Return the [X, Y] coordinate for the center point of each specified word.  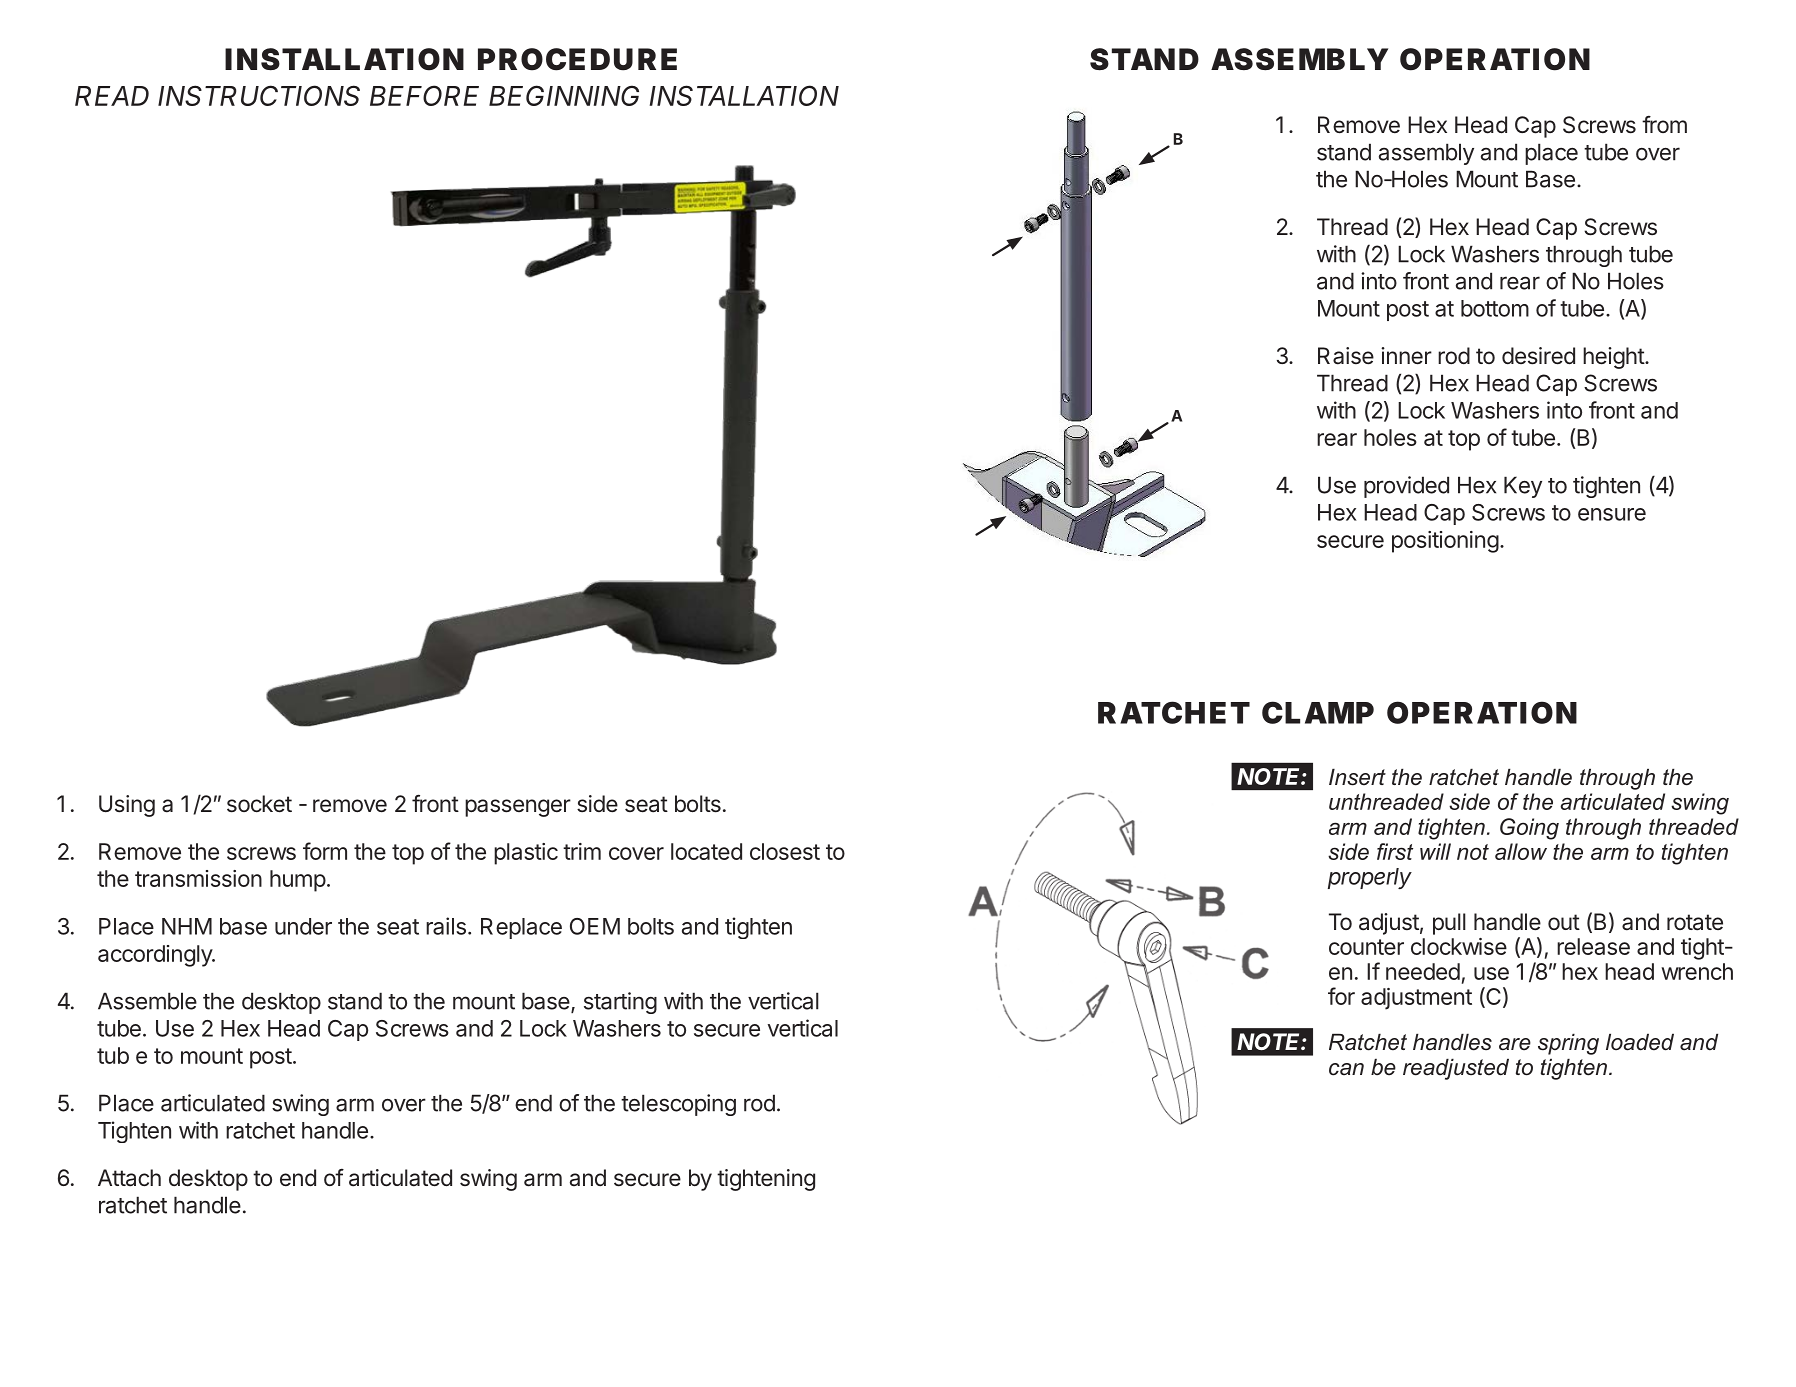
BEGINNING [564, 95]
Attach [129, 1178]
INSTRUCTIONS [259, 95]
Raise [1346, 356]
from [1664, 124]
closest [785, 851]
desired [1538, 356]
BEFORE [424, 95]
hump [298, 881]
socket [259, 804]
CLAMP [1318, 712]
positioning [1445, 542]
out [1564, 922]
